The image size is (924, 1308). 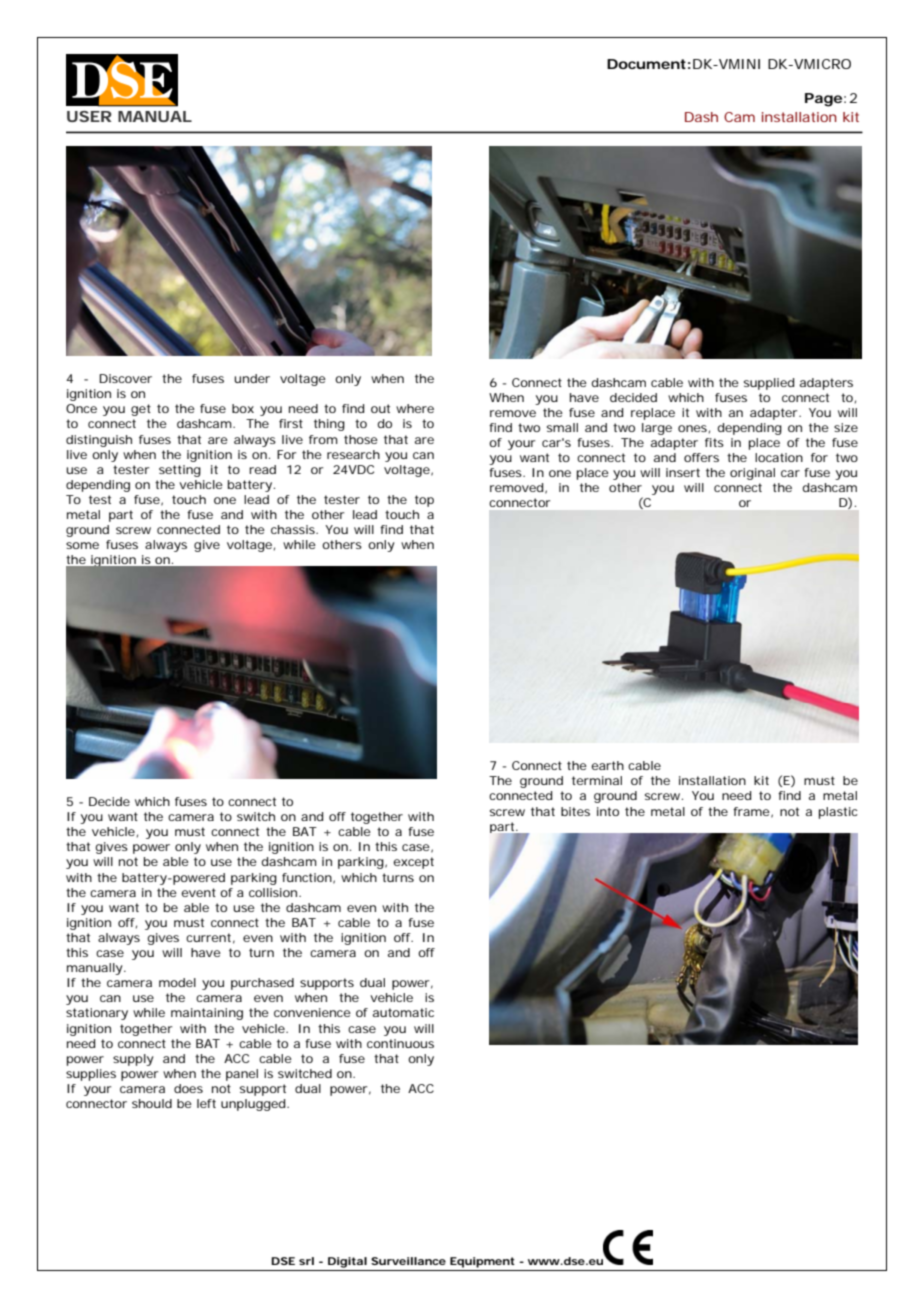 What do you see at coordinates (607, 765) in the screenshot?
I see `earth` at bounding box center [607, 765].
